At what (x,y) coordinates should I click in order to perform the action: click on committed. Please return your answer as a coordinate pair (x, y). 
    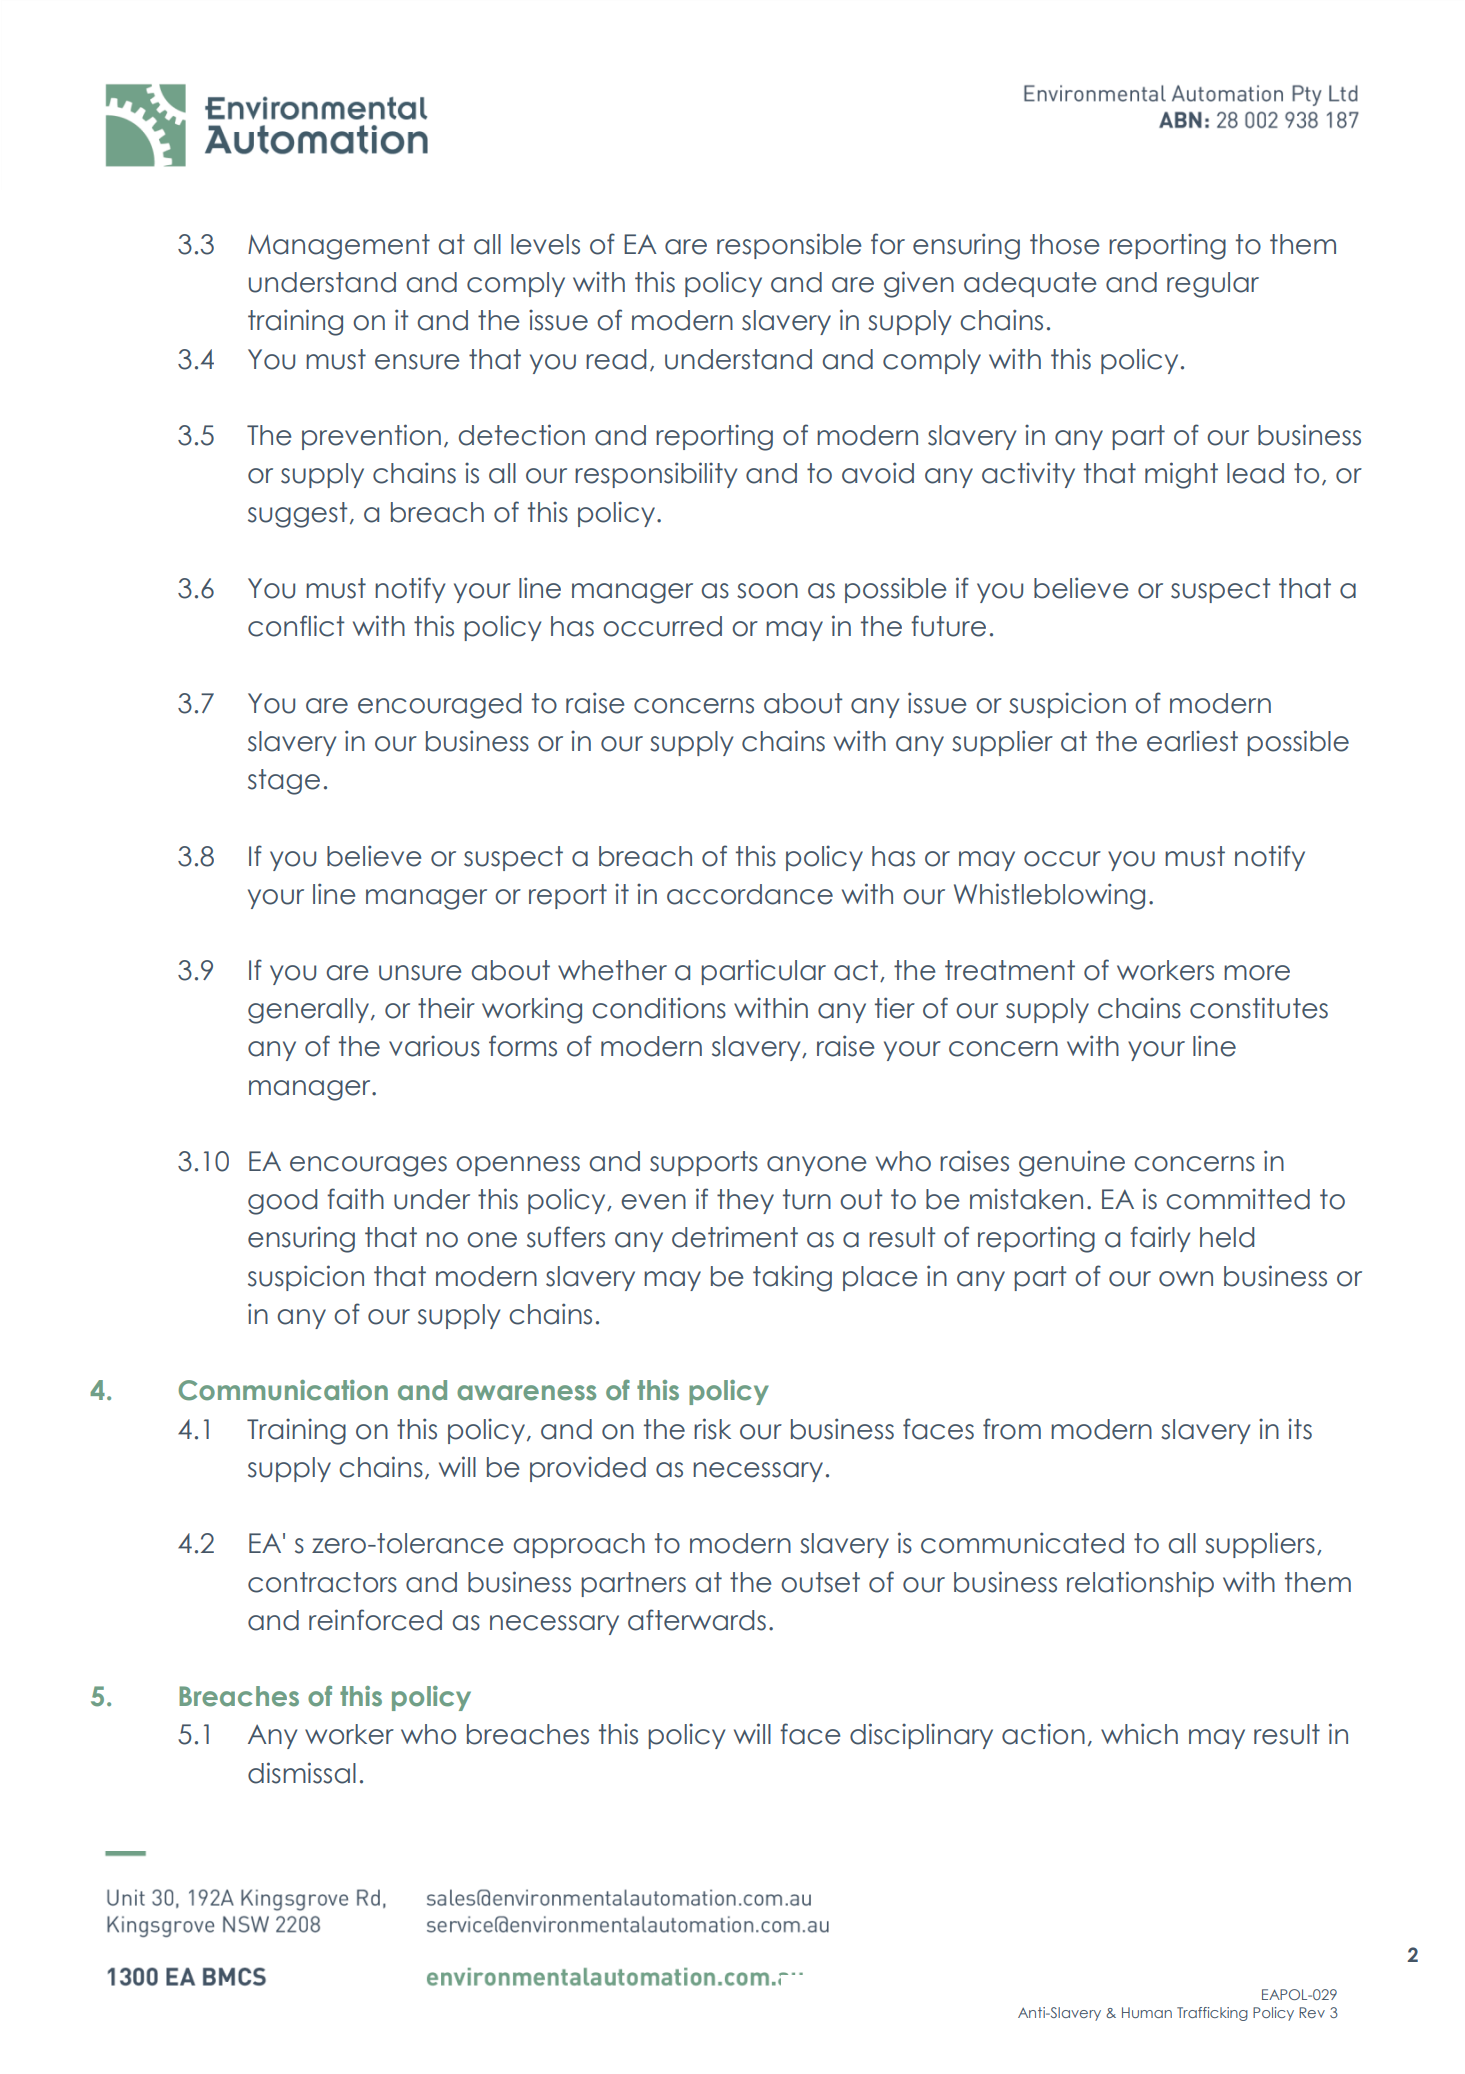
    Looking at the image, I should click on (1238, 1199).
